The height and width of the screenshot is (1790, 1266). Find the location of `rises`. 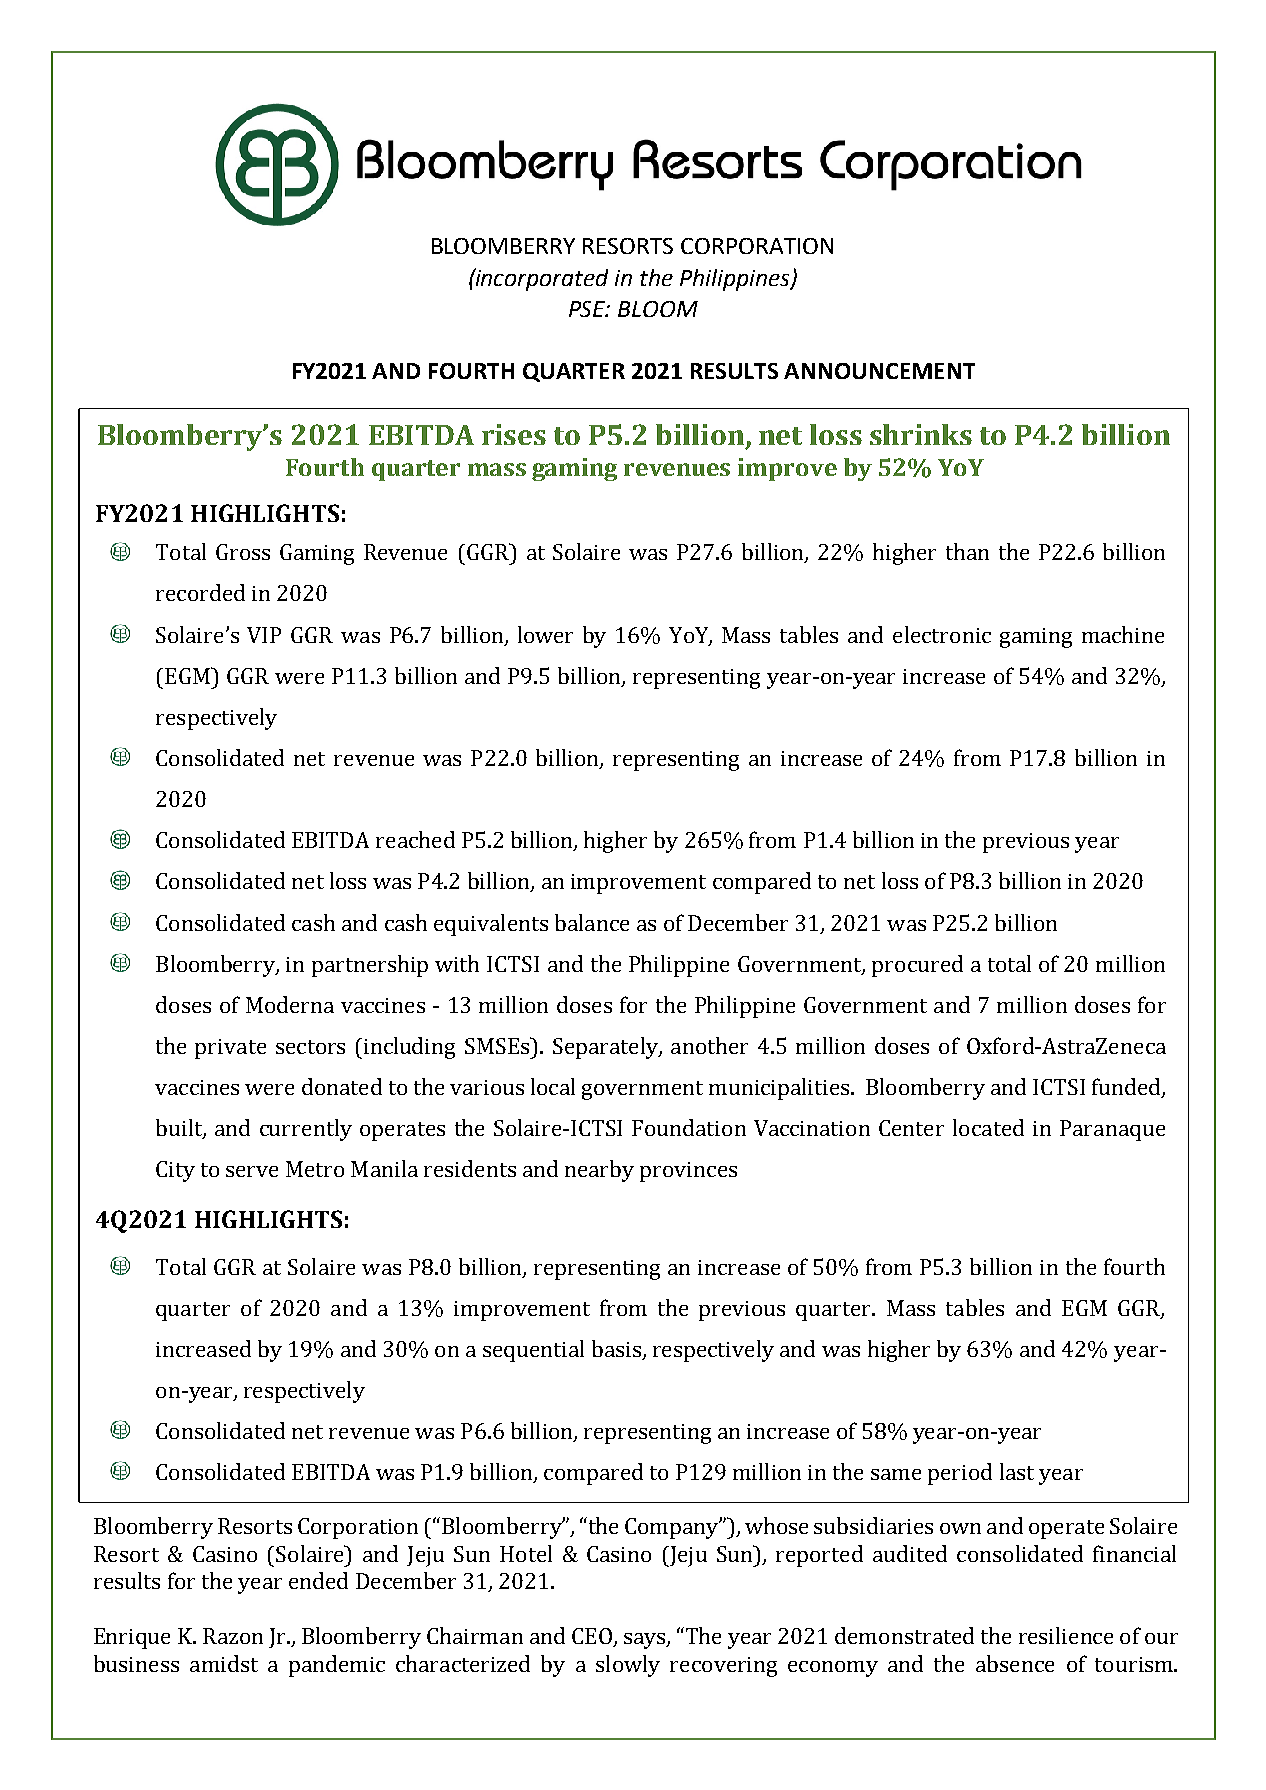

rises is located at coordinates (514, 434).
